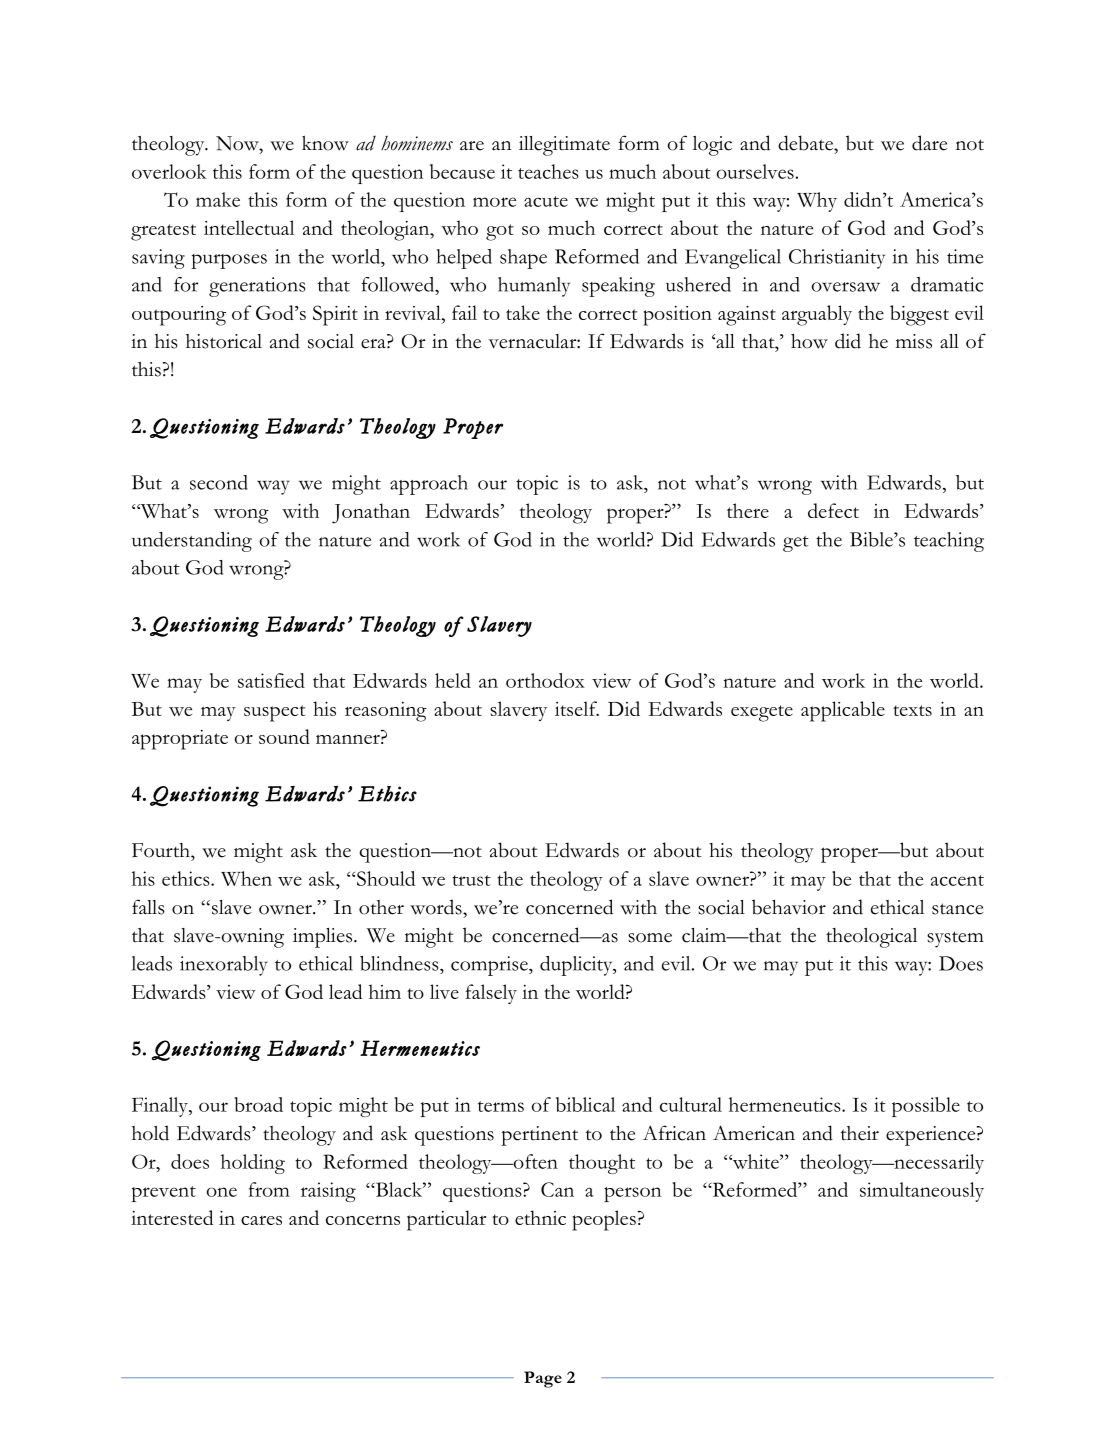 The width and height of the screenshot is (1115, 1443). Describe the element at coordinates (833, 510) in the screenshot. I see `defect` at that location.
